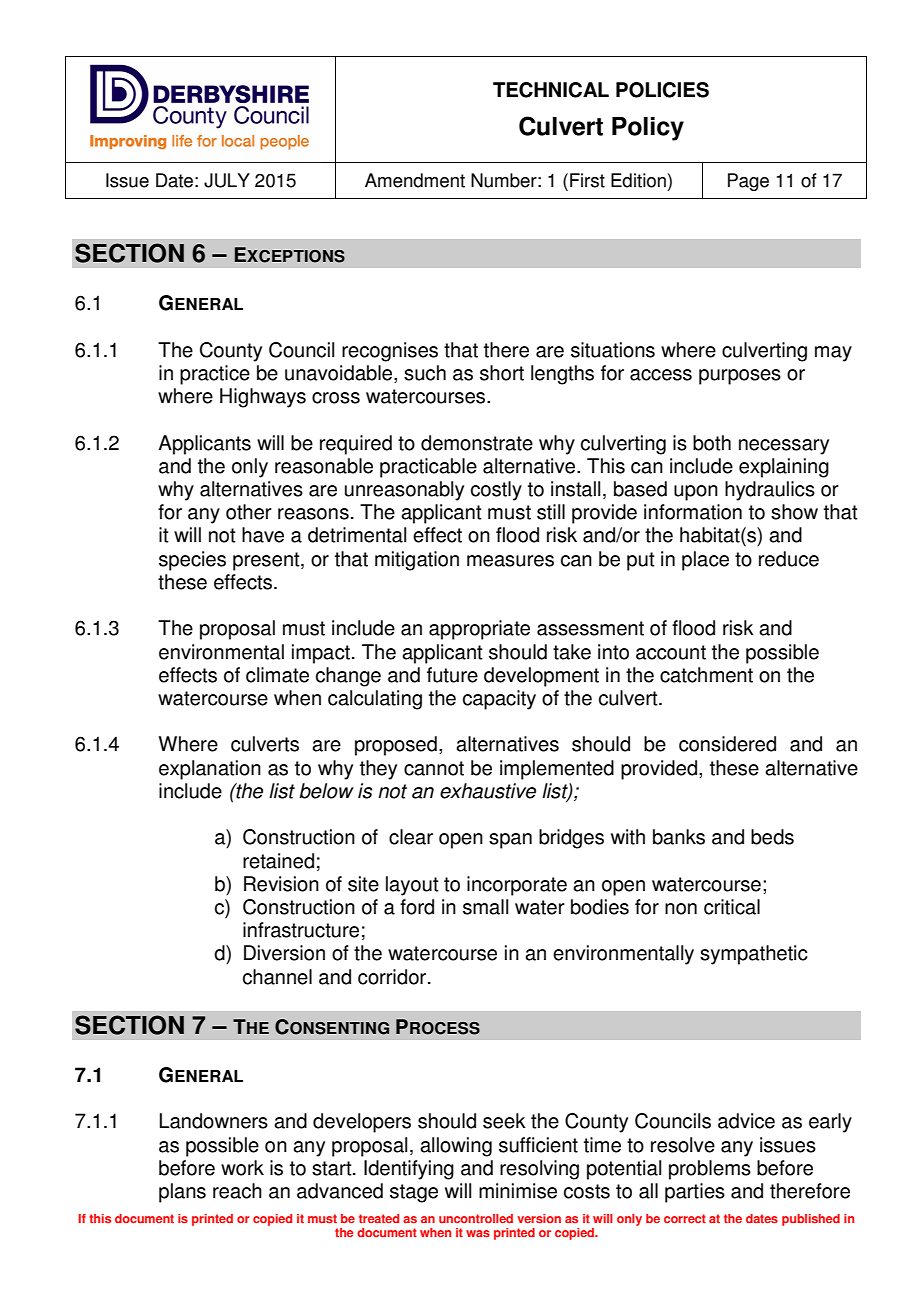 The width and height of the image is (924, 1308). Describe the element at coordinates (551, 90) in the image. I see `TECHNICAL` at that location.
